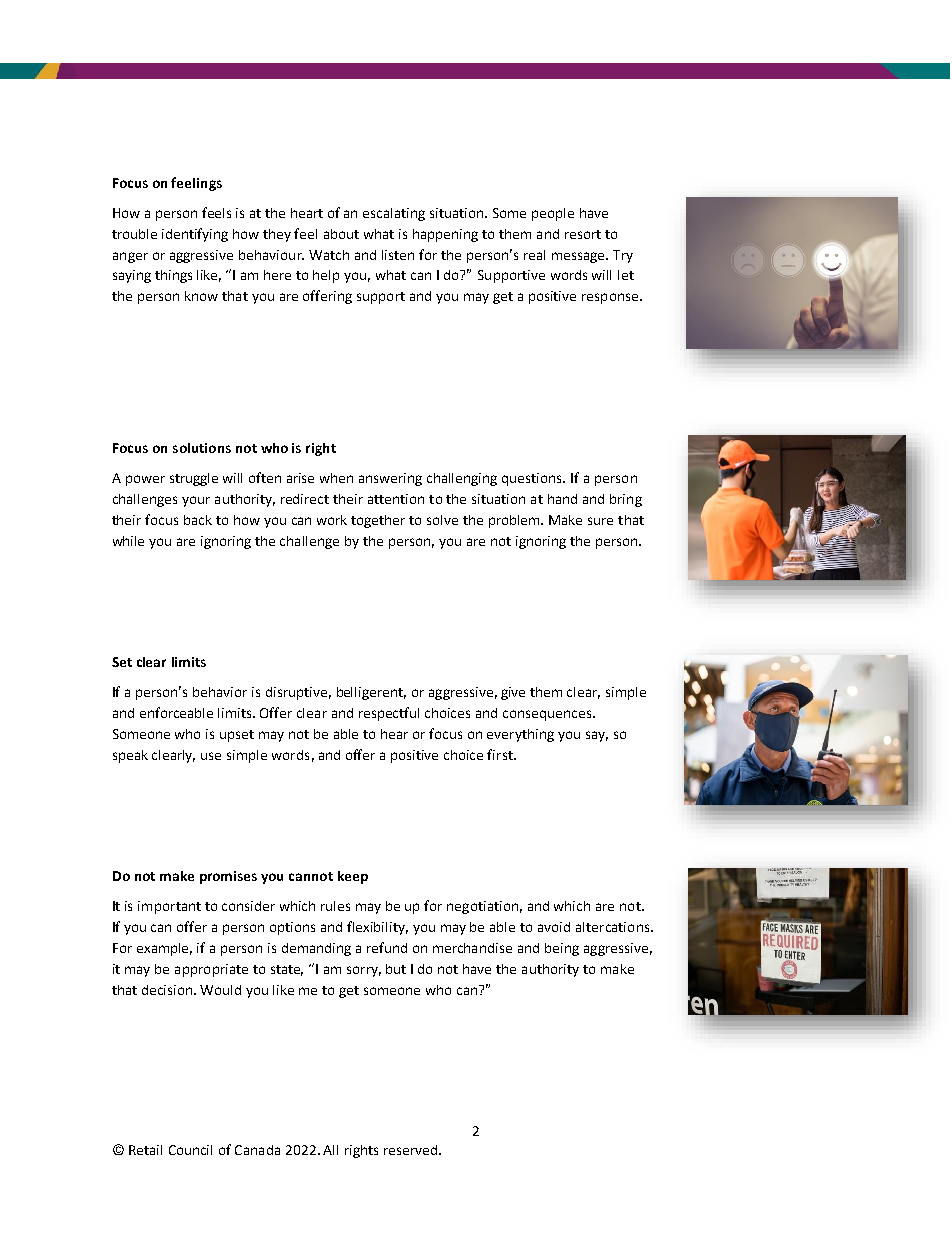  Describe the element at coordinates (194, 479) in the page. I see `struggle` at that location.
